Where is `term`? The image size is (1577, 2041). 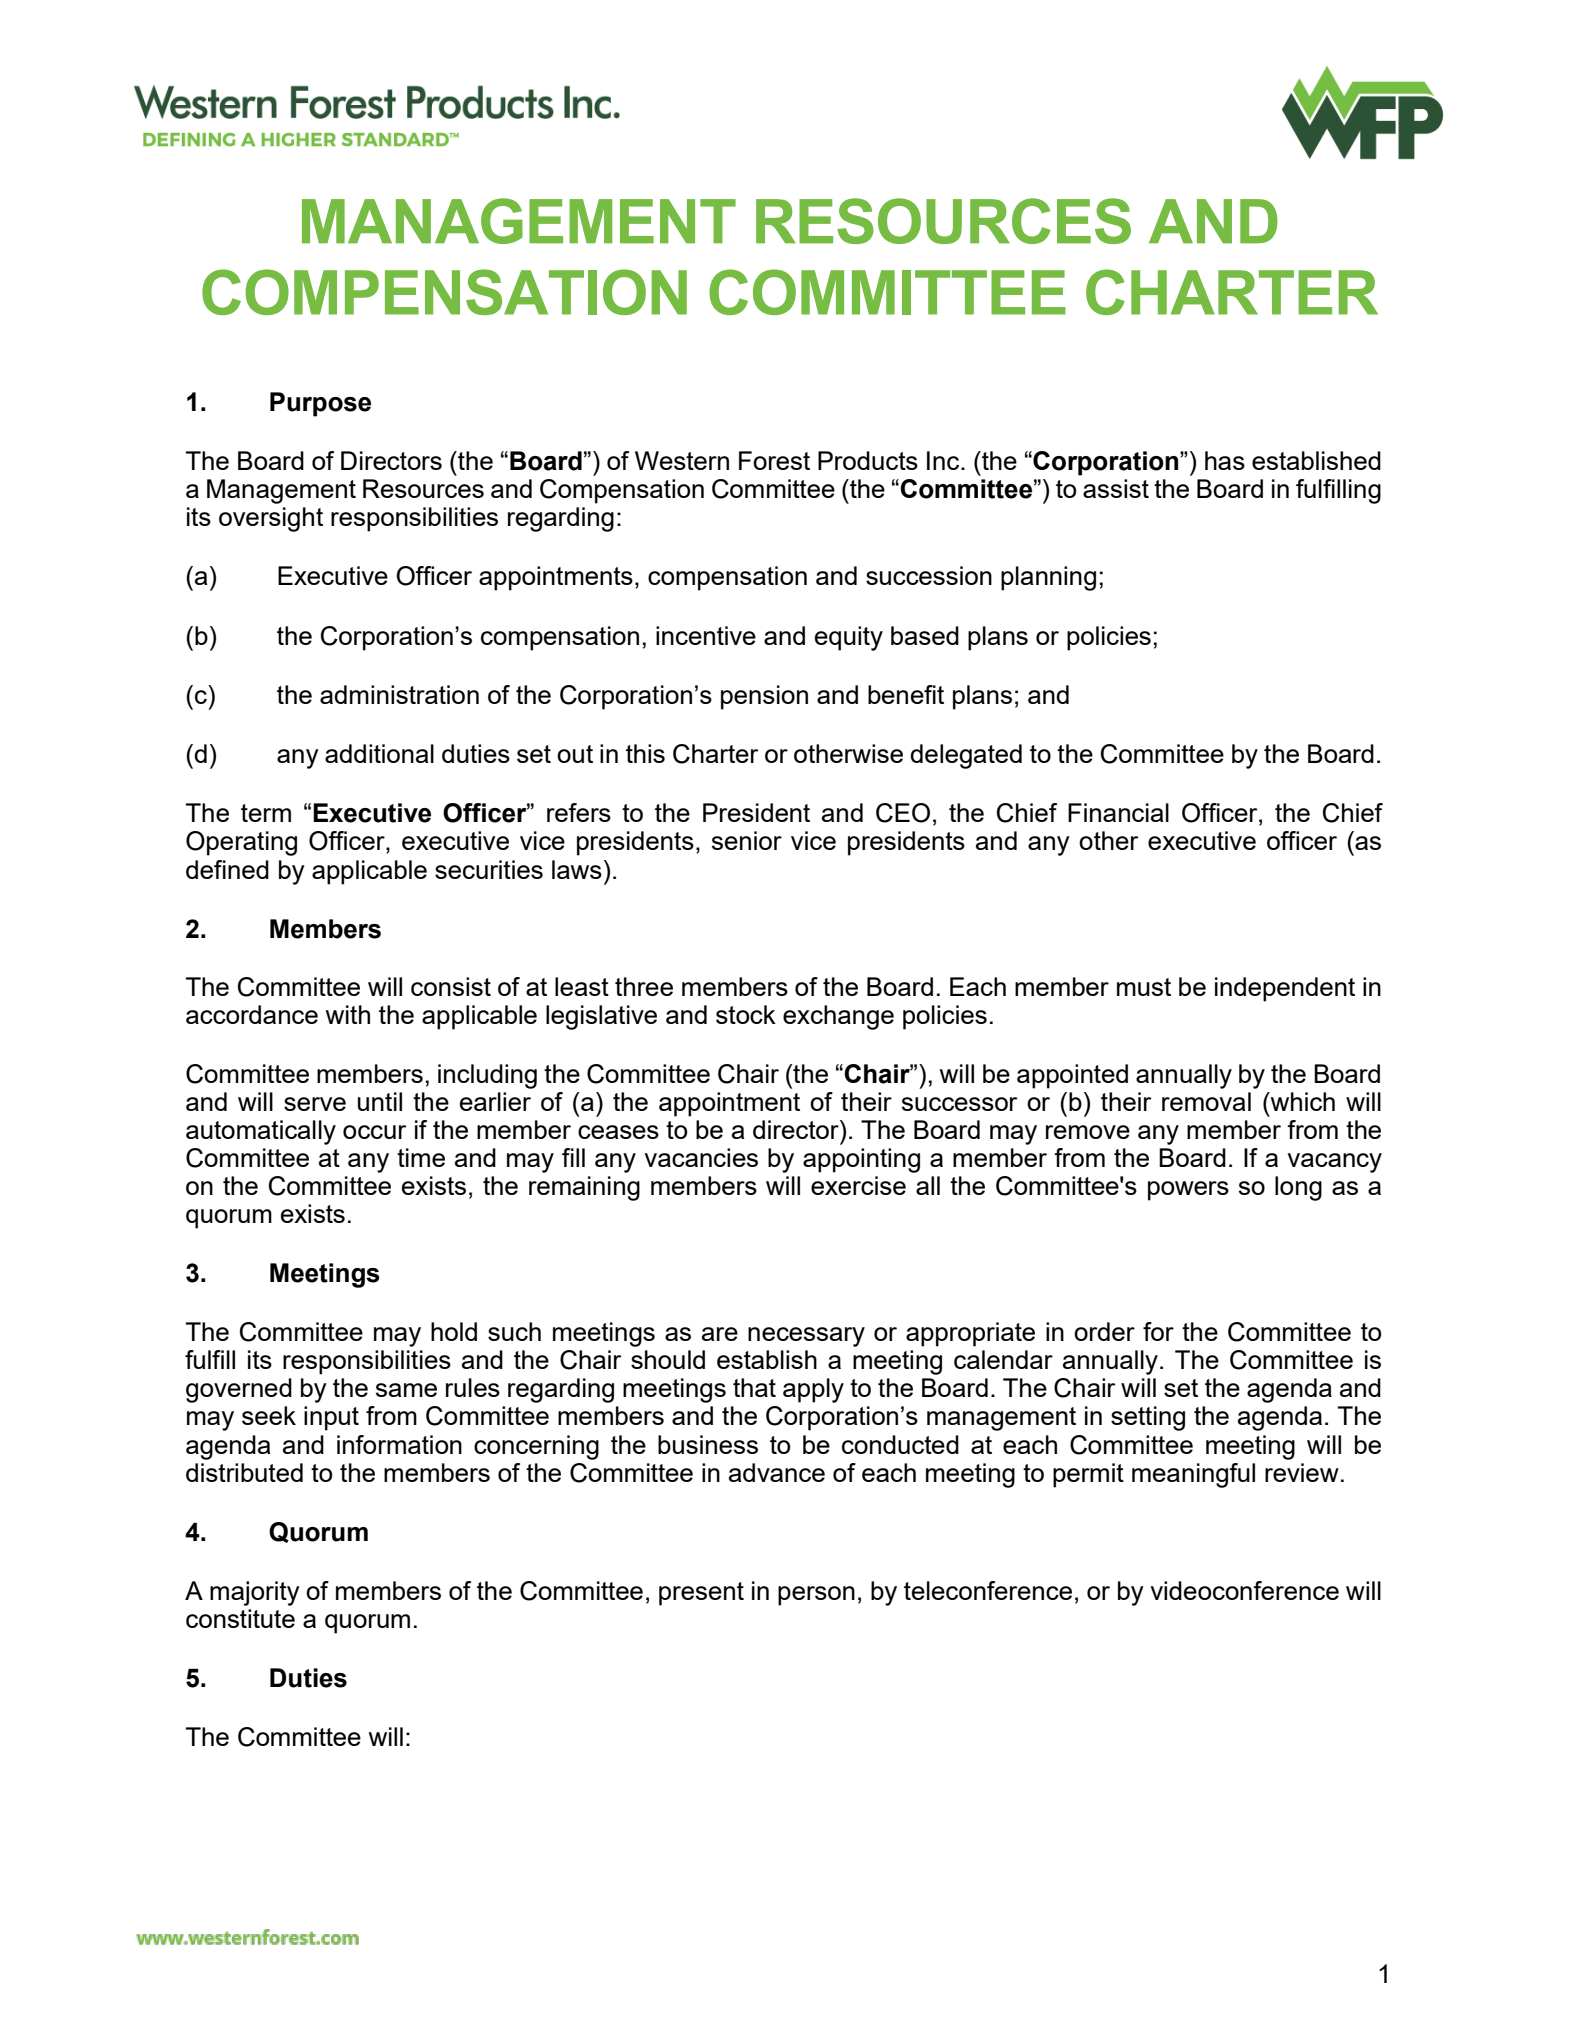
term is located at coordinates (266, 813).
